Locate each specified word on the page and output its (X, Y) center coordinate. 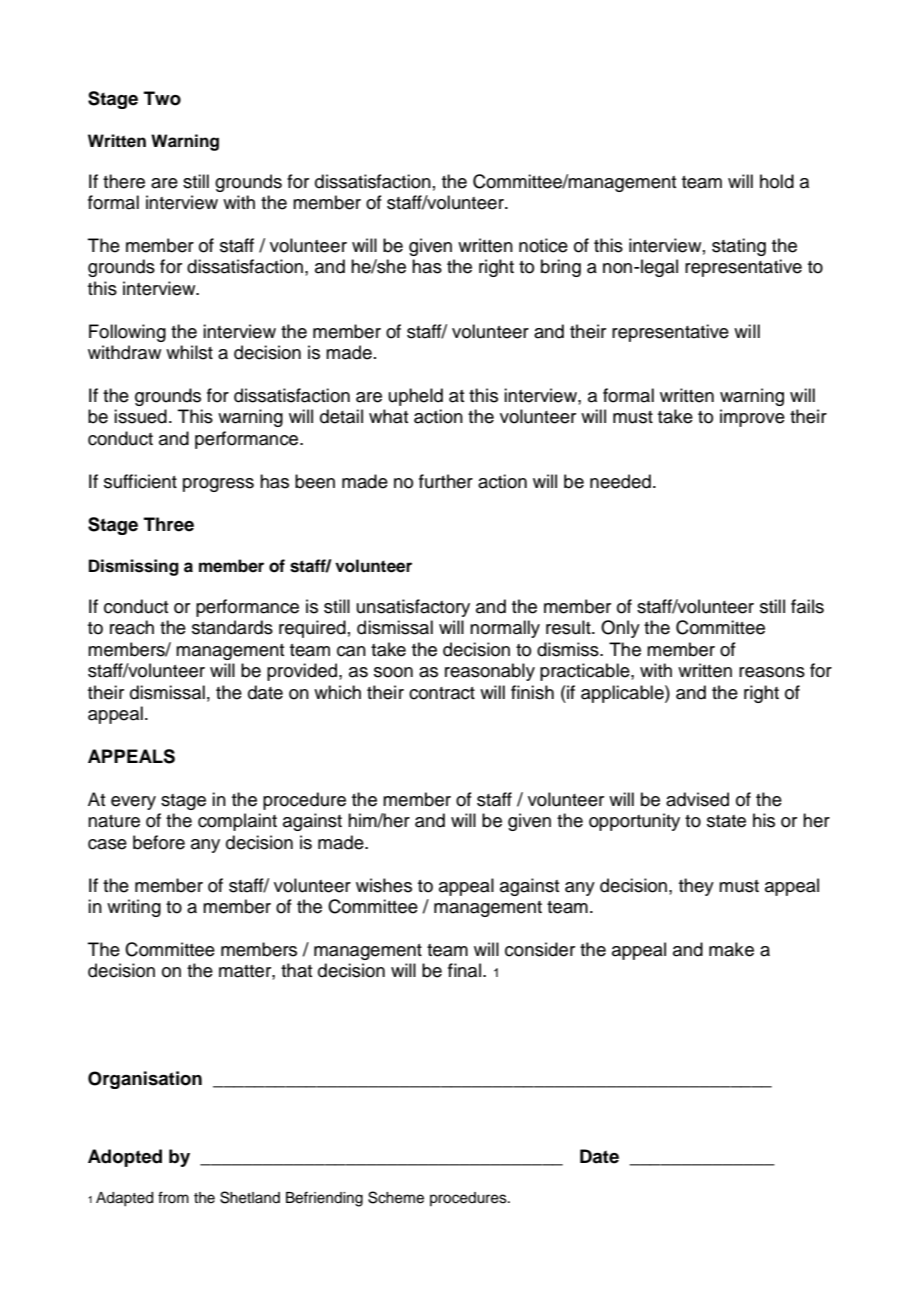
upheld (416, 397)
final (464, 970)
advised (697, 799)
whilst (189, 352)
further (446, 481)
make (731, 949)
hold (777, 181)
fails (807, 606)
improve (752, 418)
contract (442, 693)
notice (543, 245)
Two (162, 98)
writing (134, 908)
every (133, 803)
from (173, 1197)
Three (169, 524)
